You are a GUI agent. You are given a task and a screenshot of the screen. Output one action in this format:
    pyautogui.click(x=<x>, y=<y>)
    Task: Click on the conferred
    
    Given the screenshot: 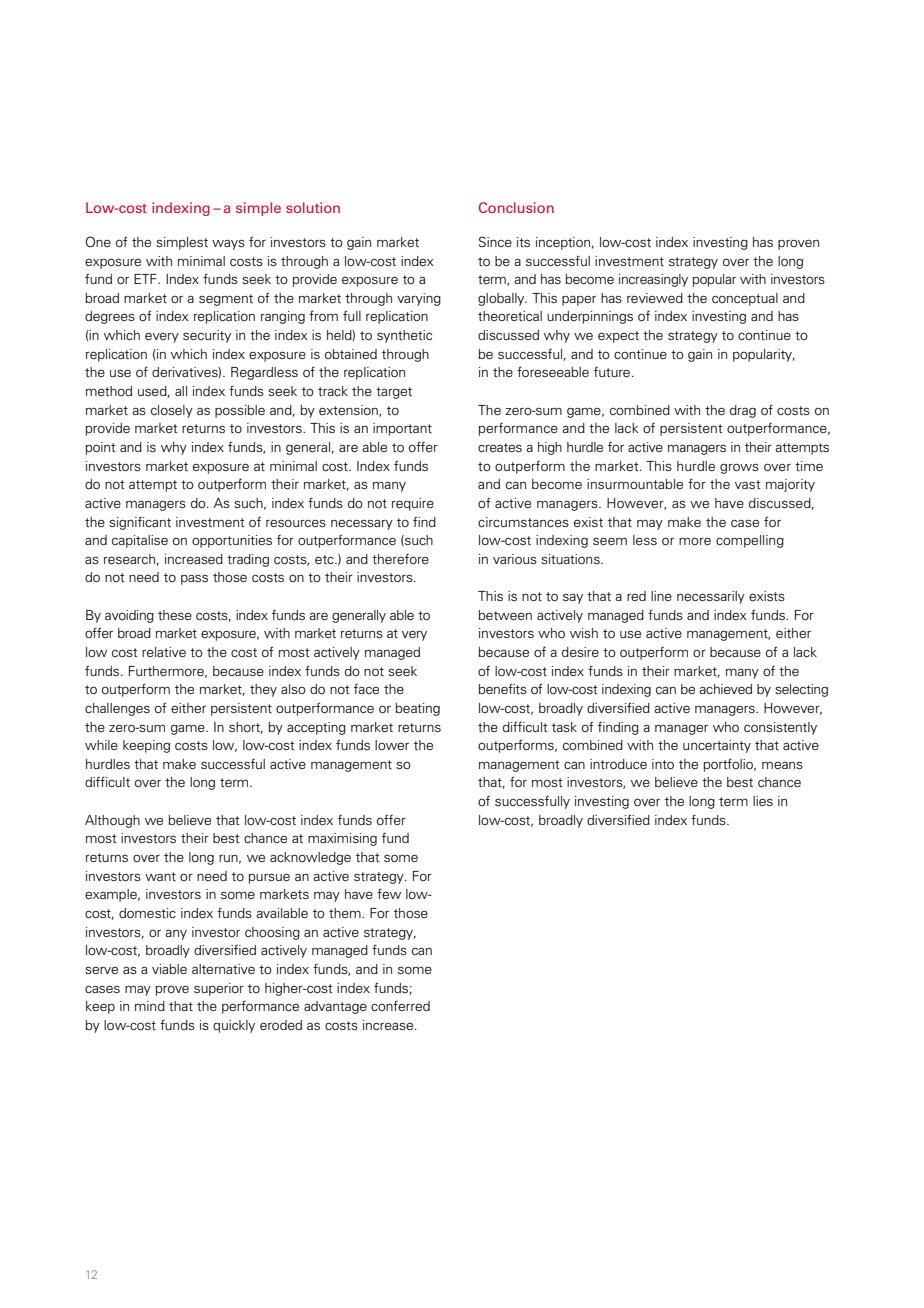 What is the action you would take?
    pyautogui.click(x=400, y=1005)
